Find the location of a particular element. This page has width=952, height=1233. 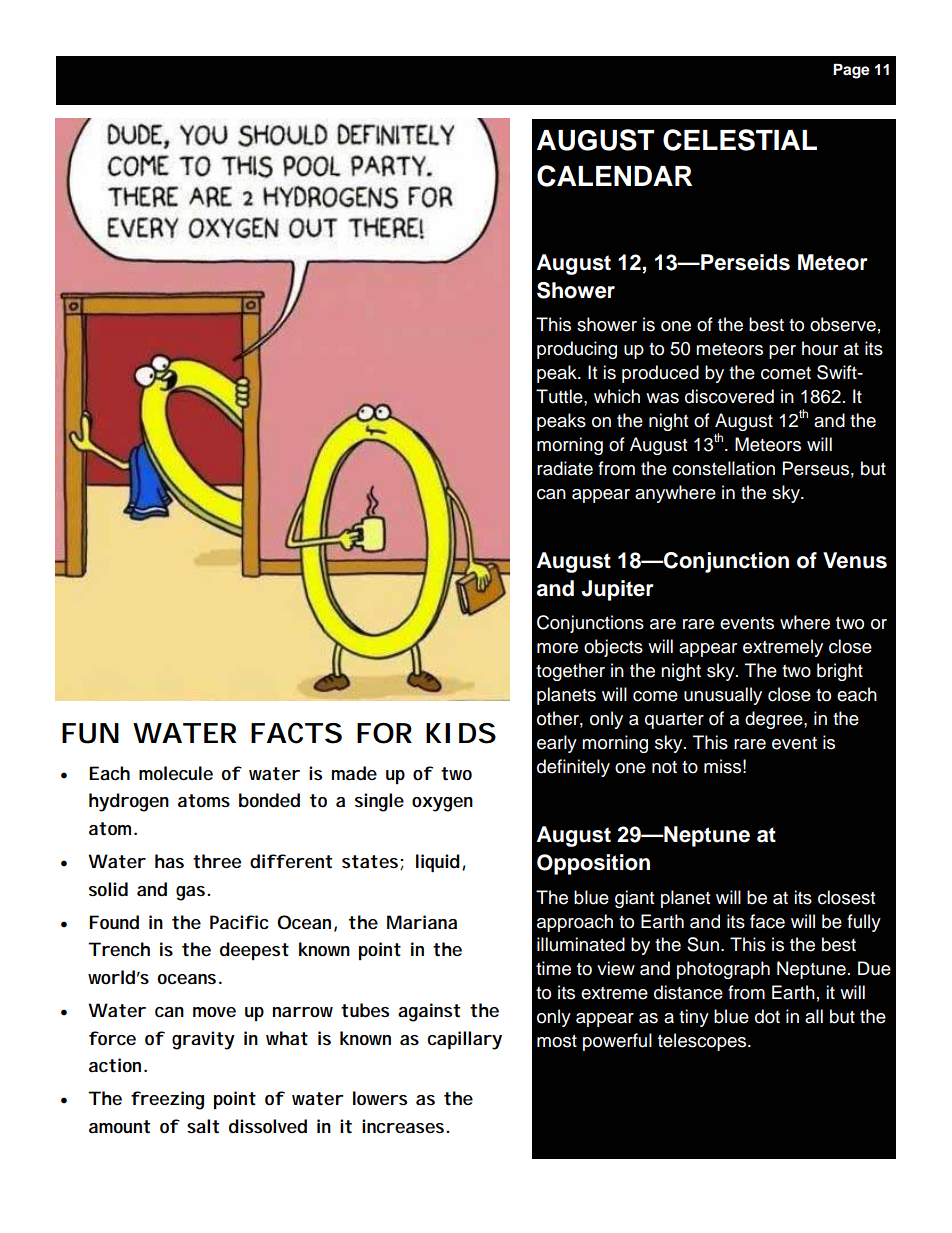

CELESTIAL is located at coordinates (740, 140).
